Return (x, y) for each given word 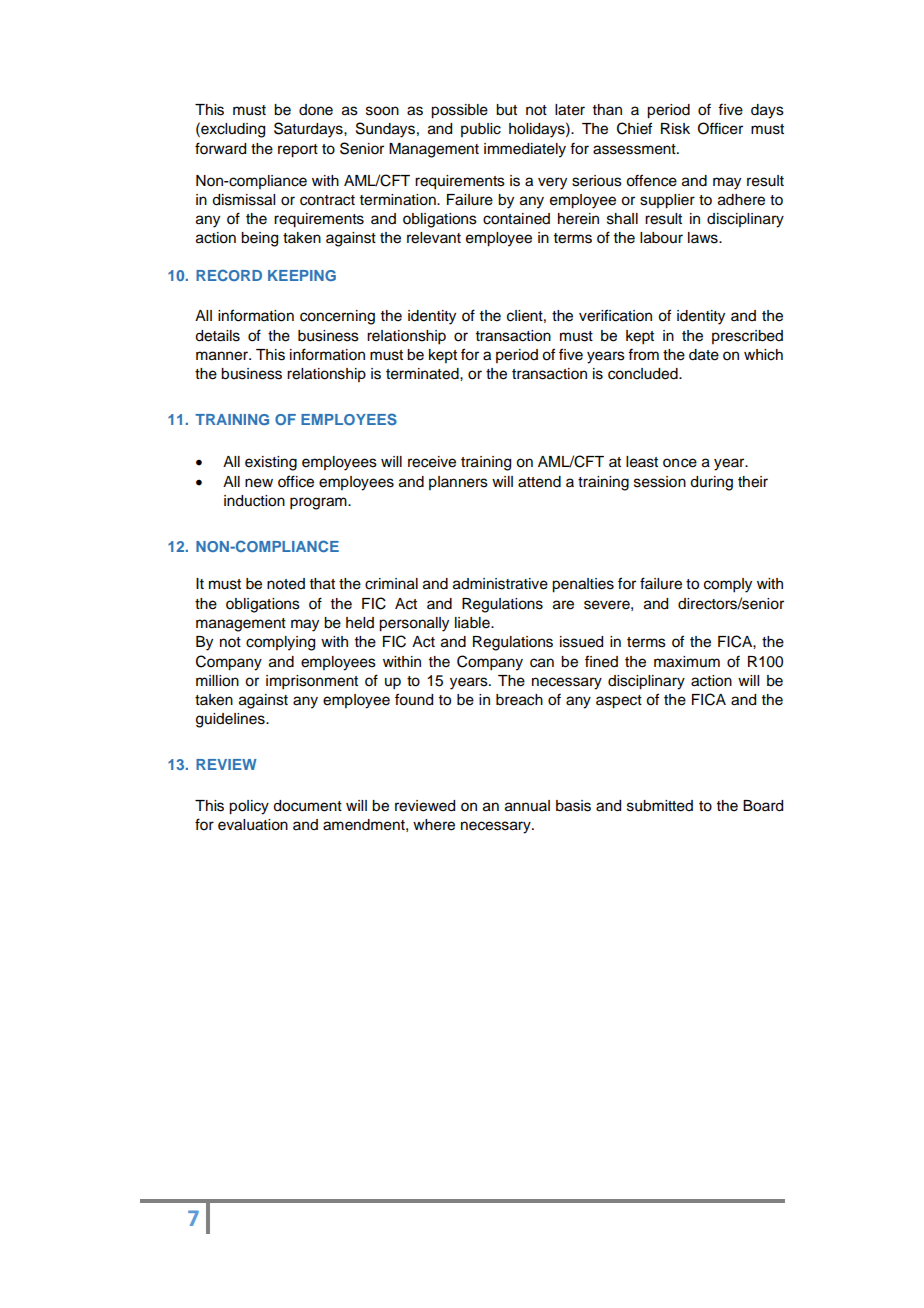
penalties (583, 585)
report (298, 151)
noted (286, 584)
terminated (423, 374)
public (481, 130)
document (307, 806)
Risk (675, 129)
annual (527, 806)
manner (223, 356)
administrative (500, 584)
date (704, 355)
